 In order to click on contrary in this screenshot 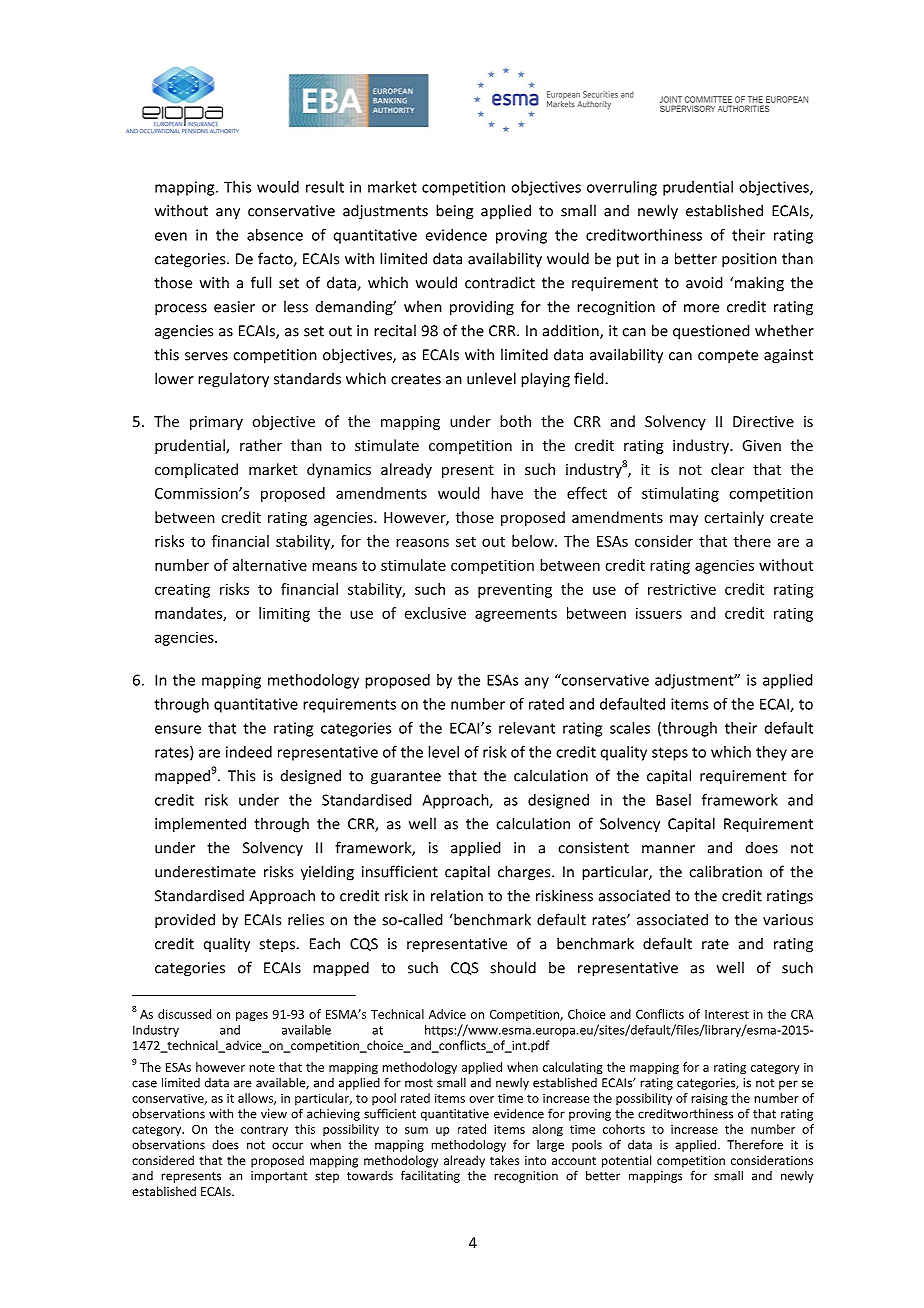, I will do `click(264, 1131)`.
